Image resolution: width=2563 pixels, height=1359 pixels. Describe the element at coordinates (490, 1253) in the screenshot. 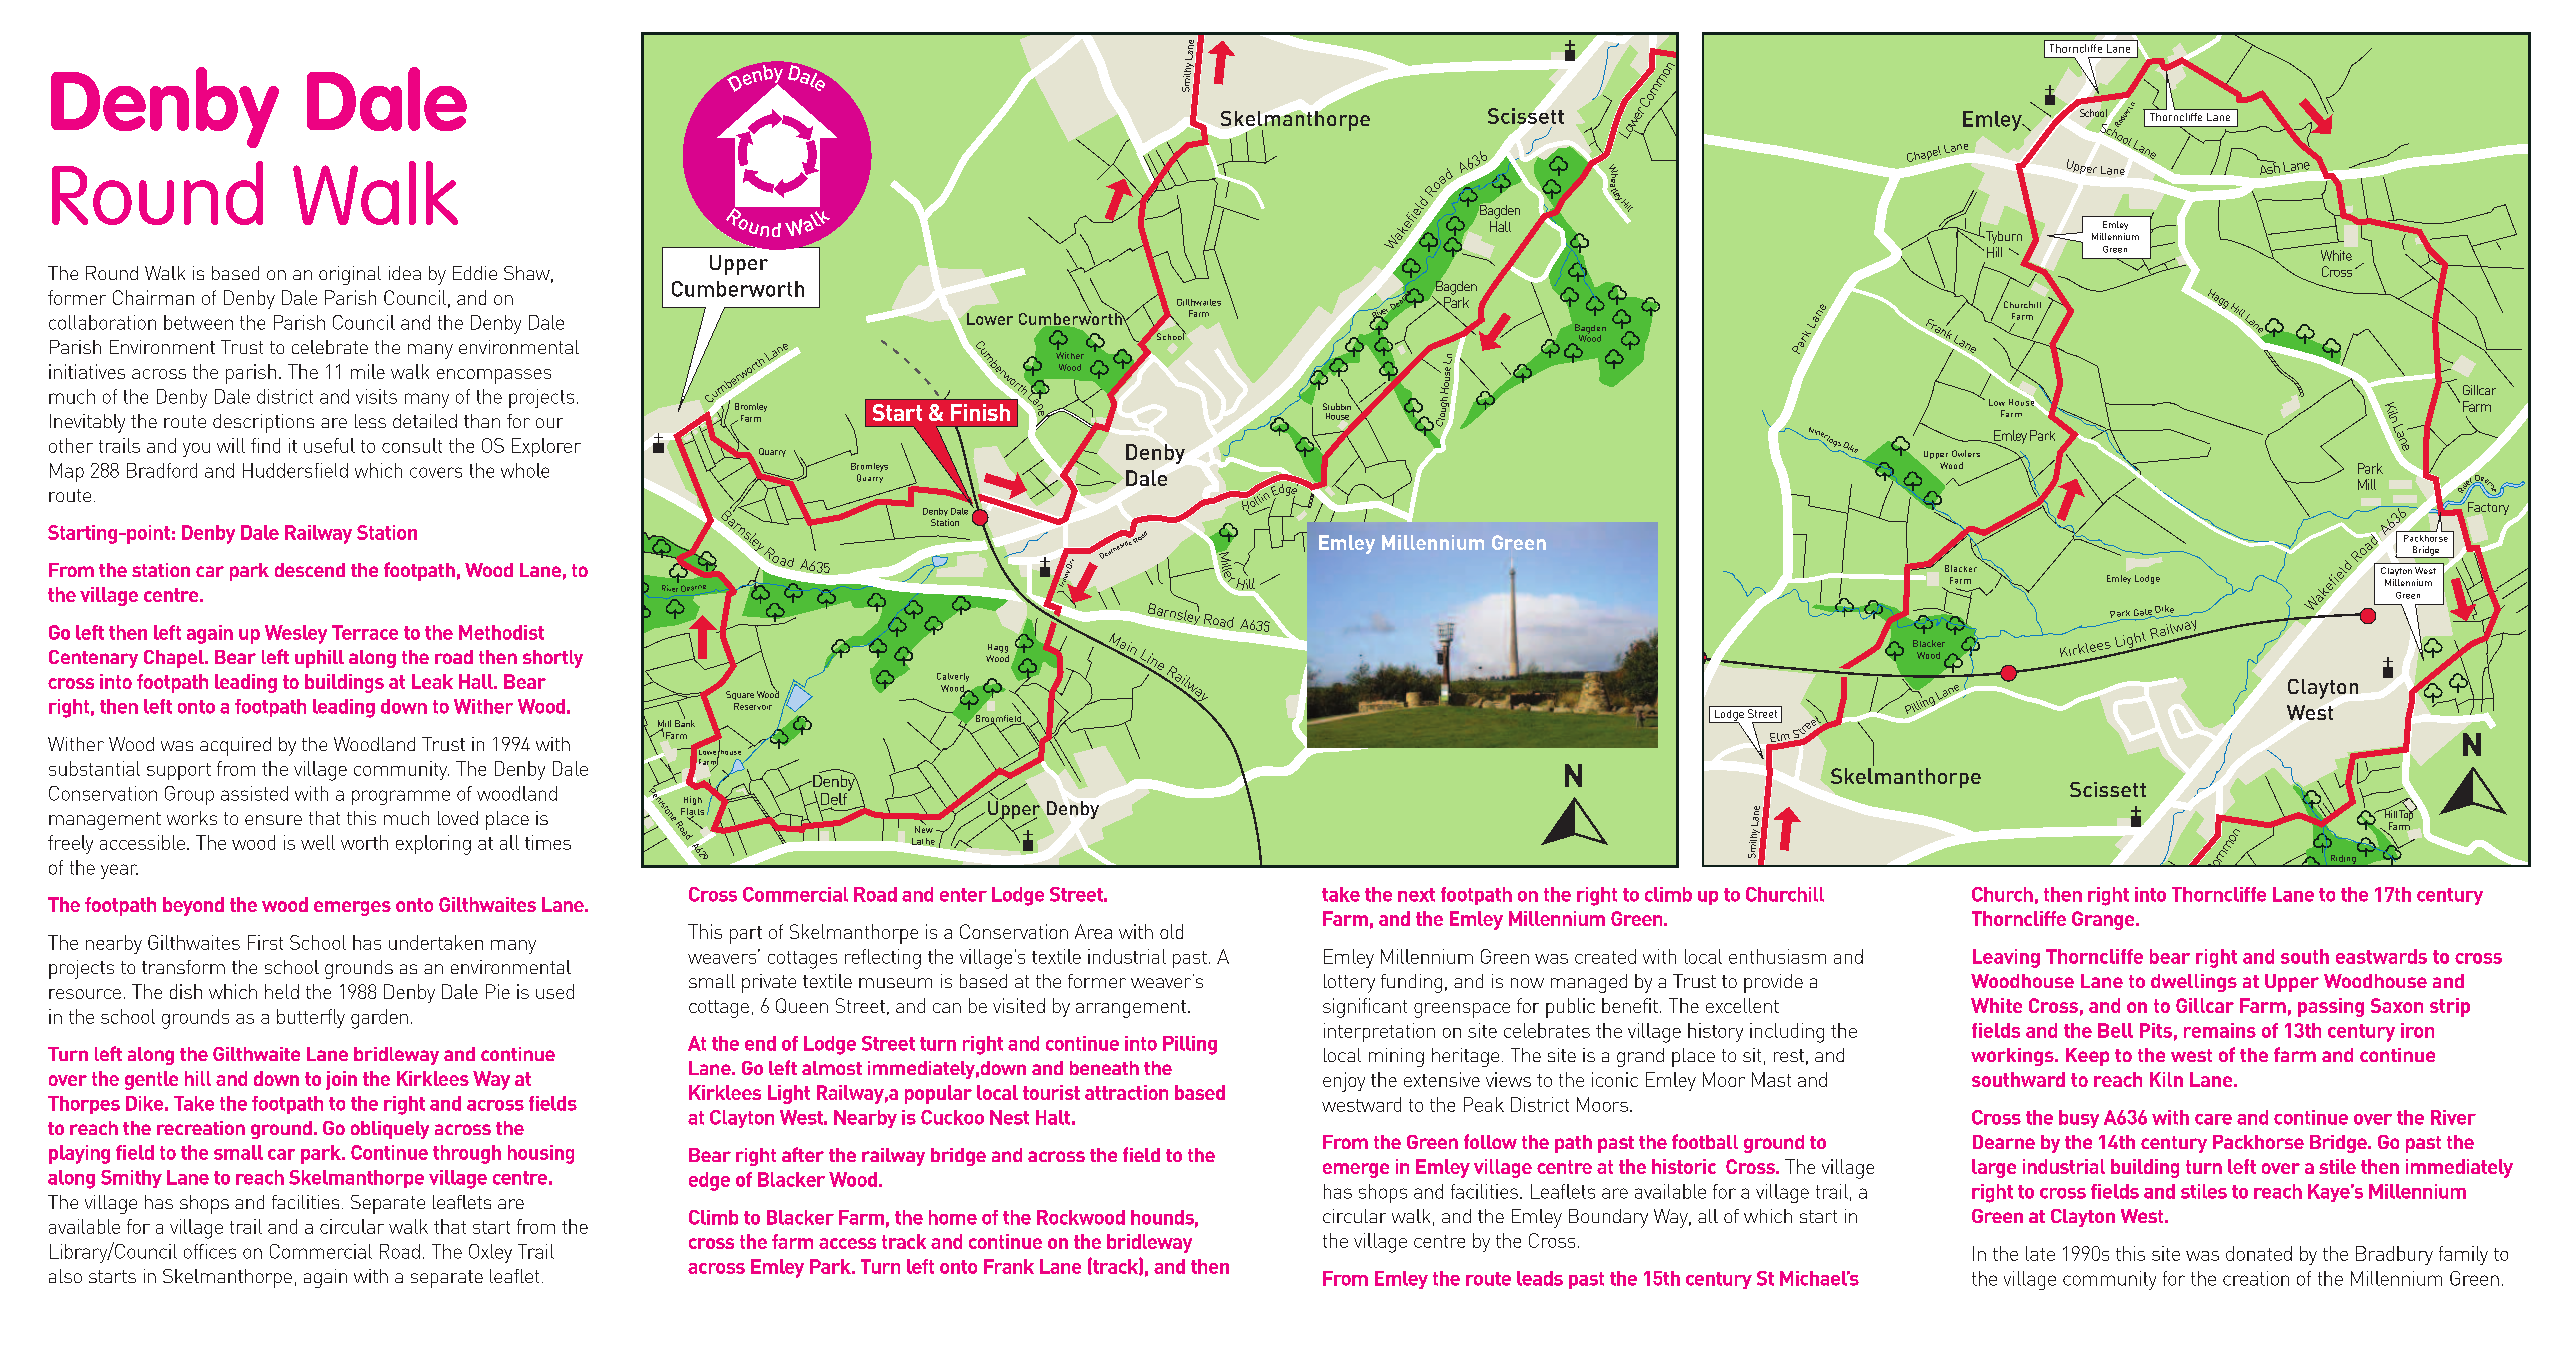

I see `Oxley` at that location.
